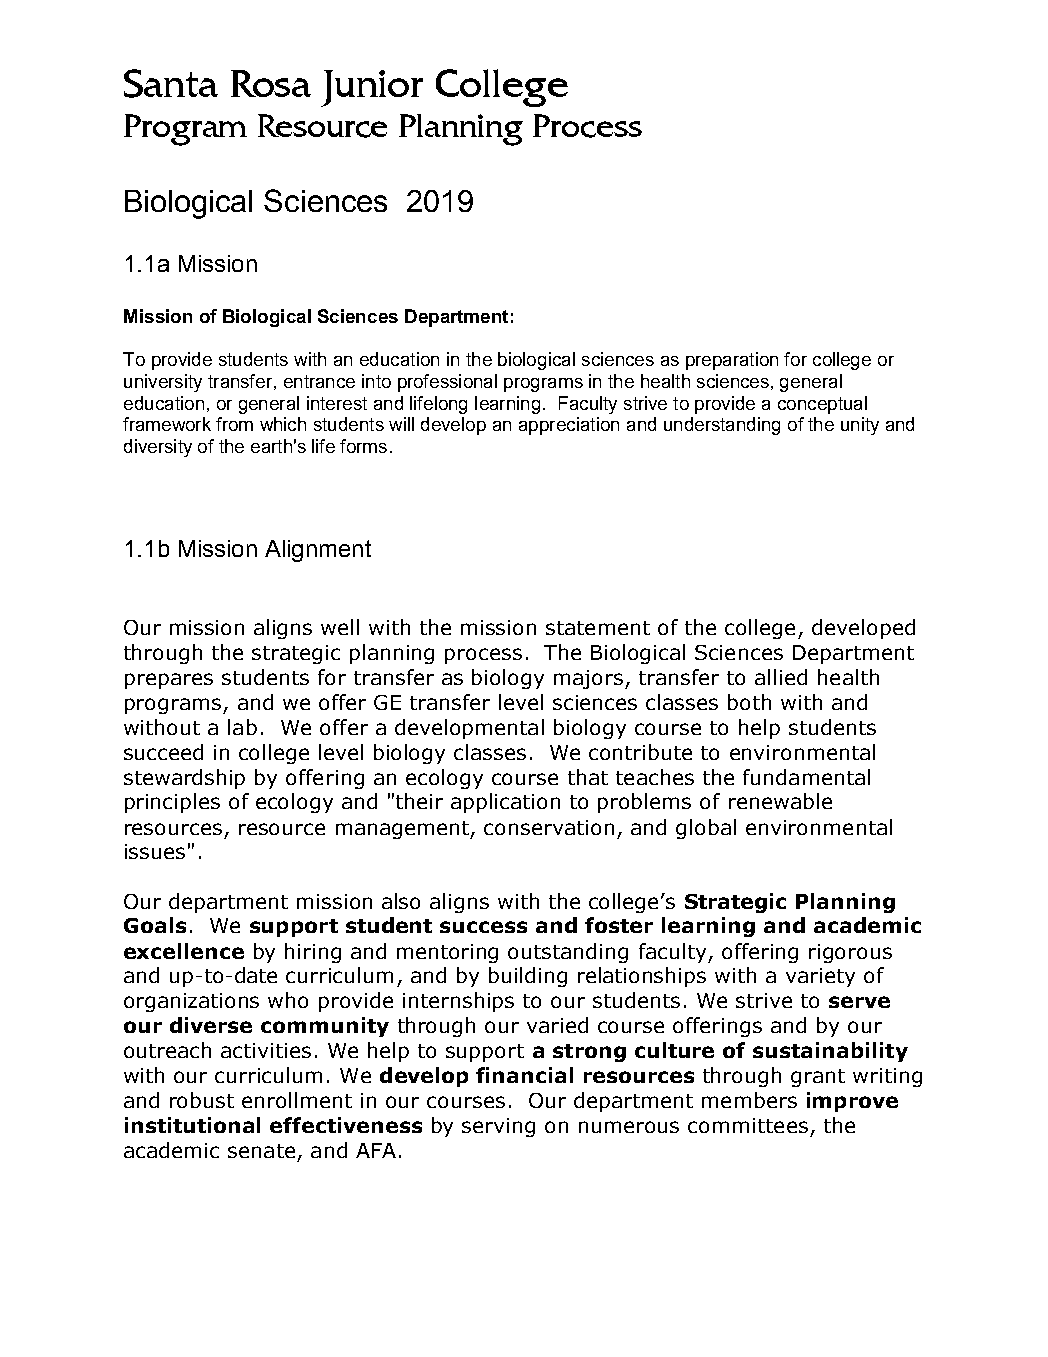 The image size is (1048, 1357). I want to click on professional, so click(447, 383).
